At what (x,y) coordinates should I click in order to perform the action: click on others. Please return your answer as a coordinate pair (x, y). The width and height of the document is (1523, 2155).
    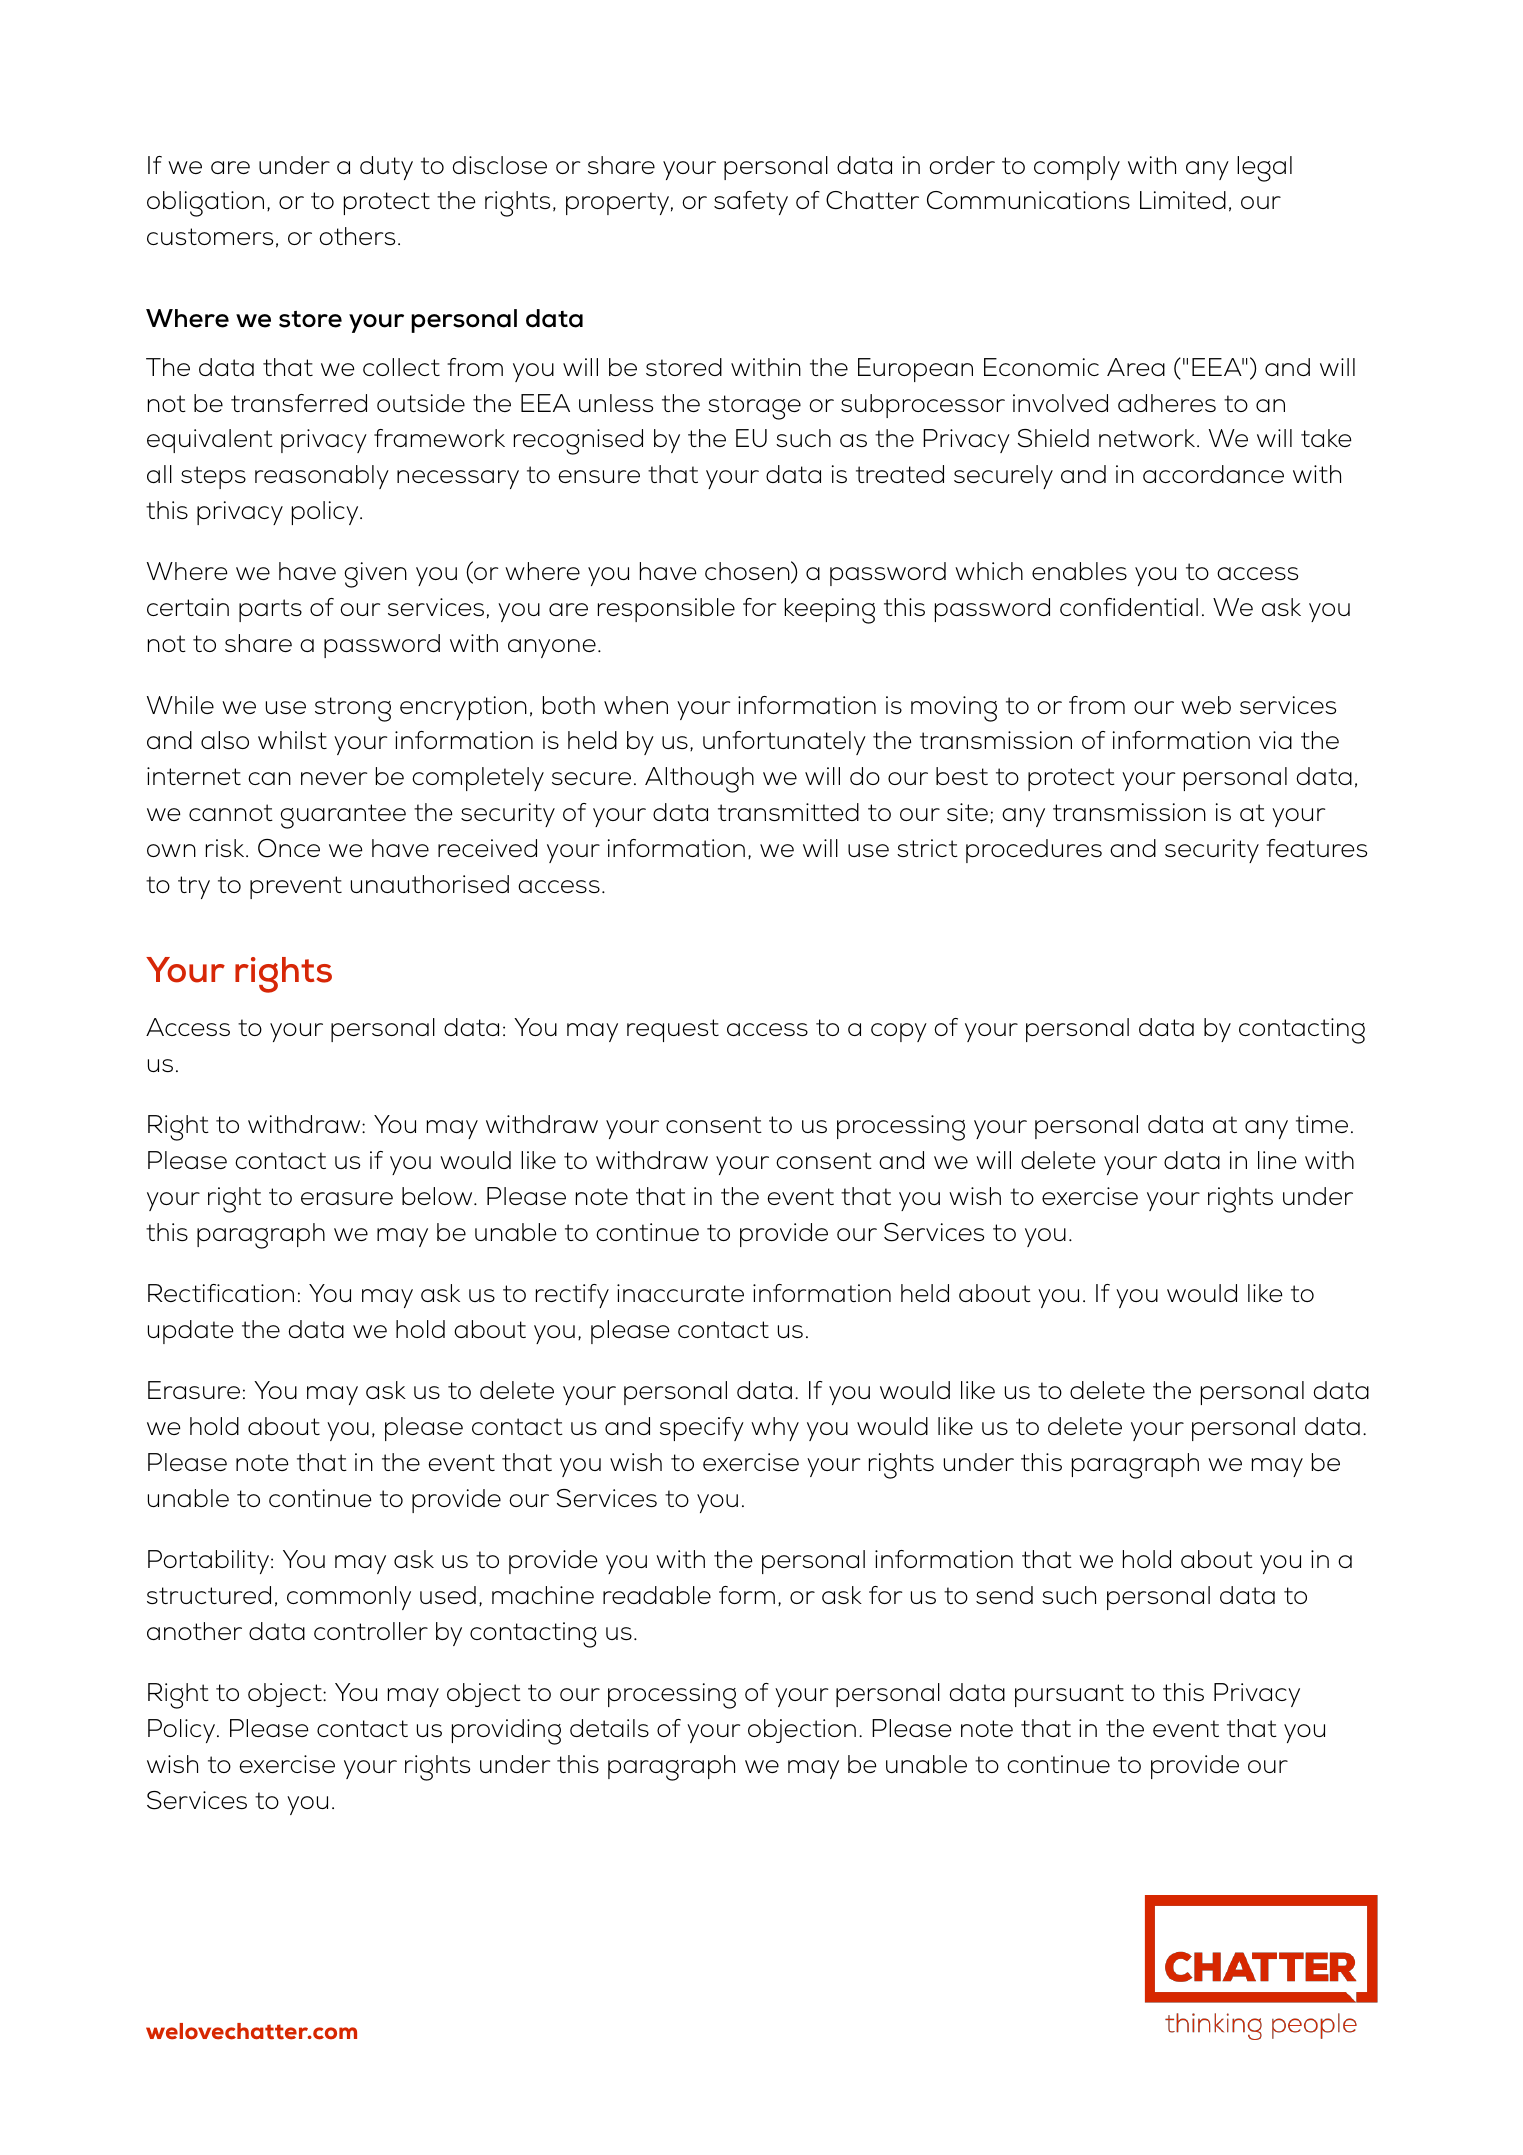
    Looking at the image, I should click on (357, 236).
